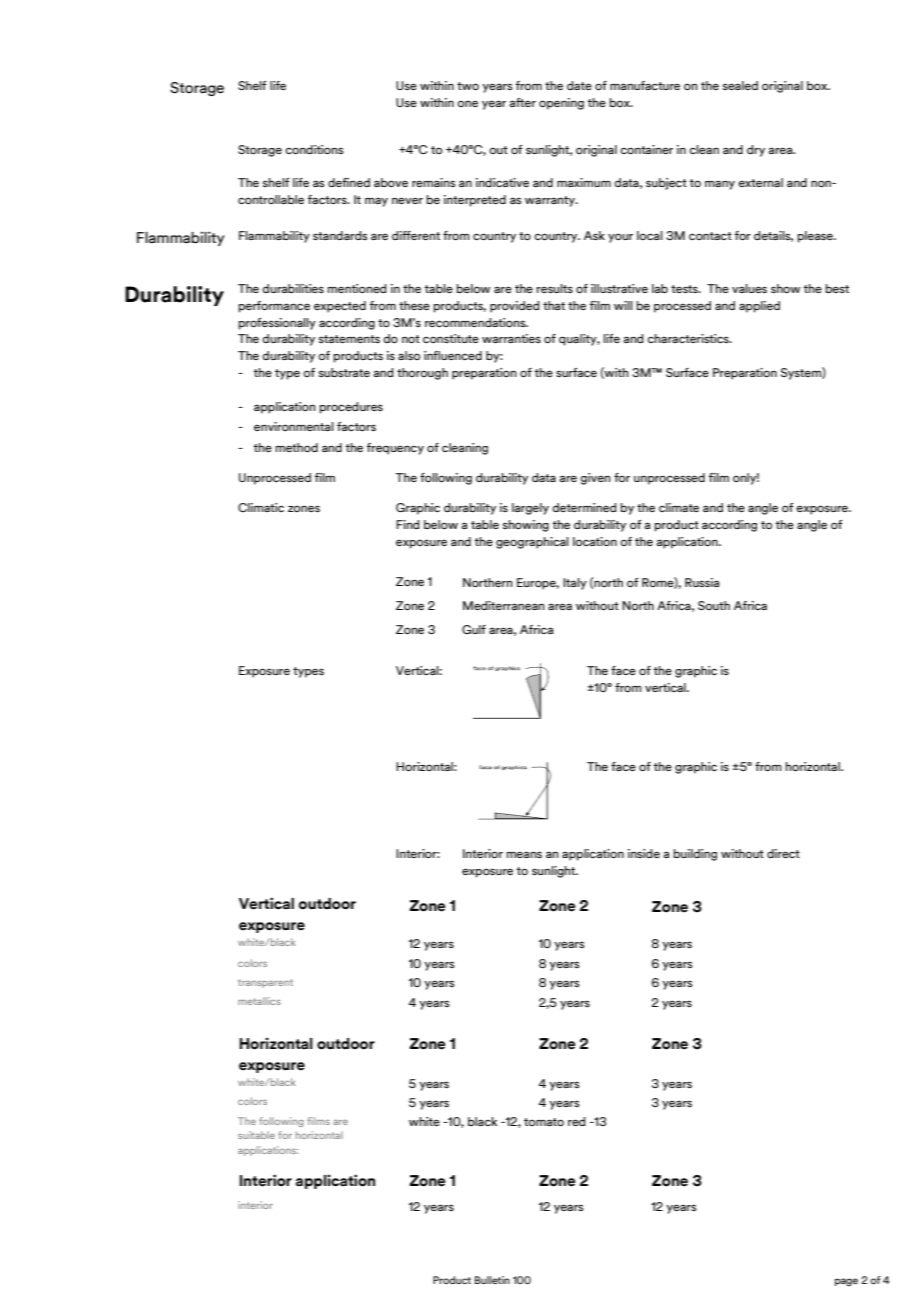  I want to click on largely, so click(530, 509).
